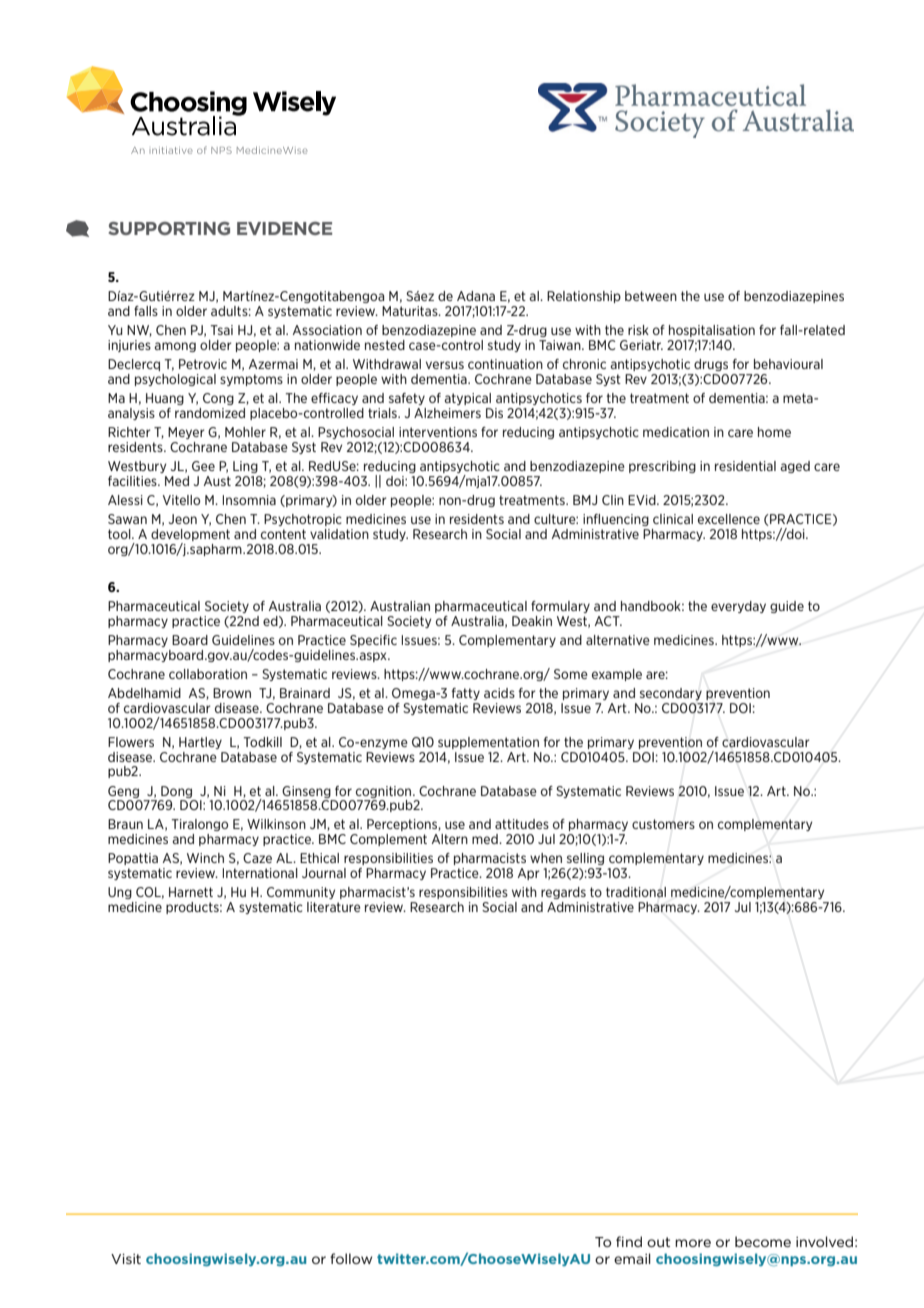  What do you see at coordinates (205, 858) in the page?
I see `Winch` at bounding box center [205, 858].
